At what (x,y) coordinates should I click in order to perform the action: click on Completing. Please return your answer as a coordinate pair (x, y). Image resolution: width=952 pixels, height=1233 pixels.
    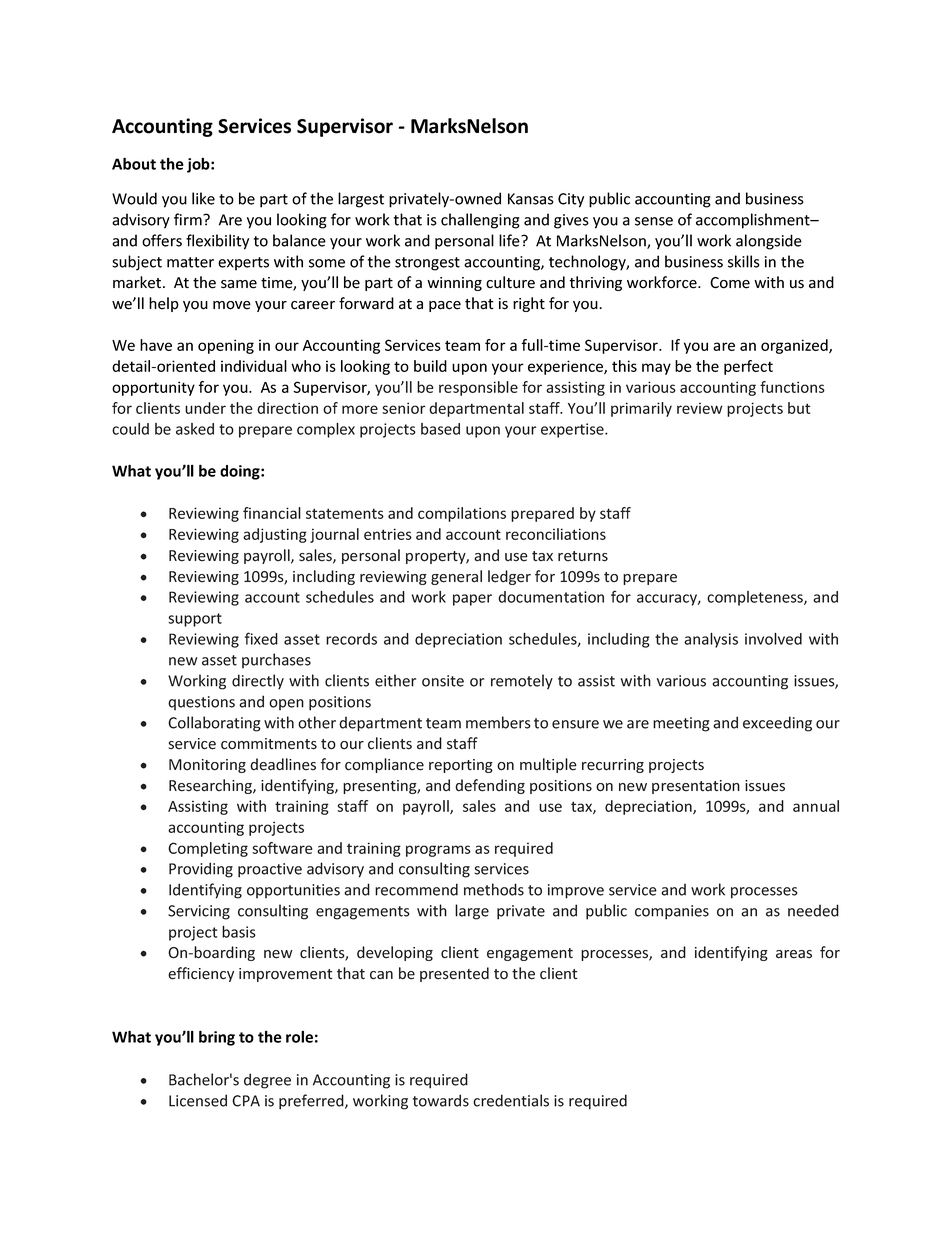
    Looking at the image, I should click on (208, 849).
